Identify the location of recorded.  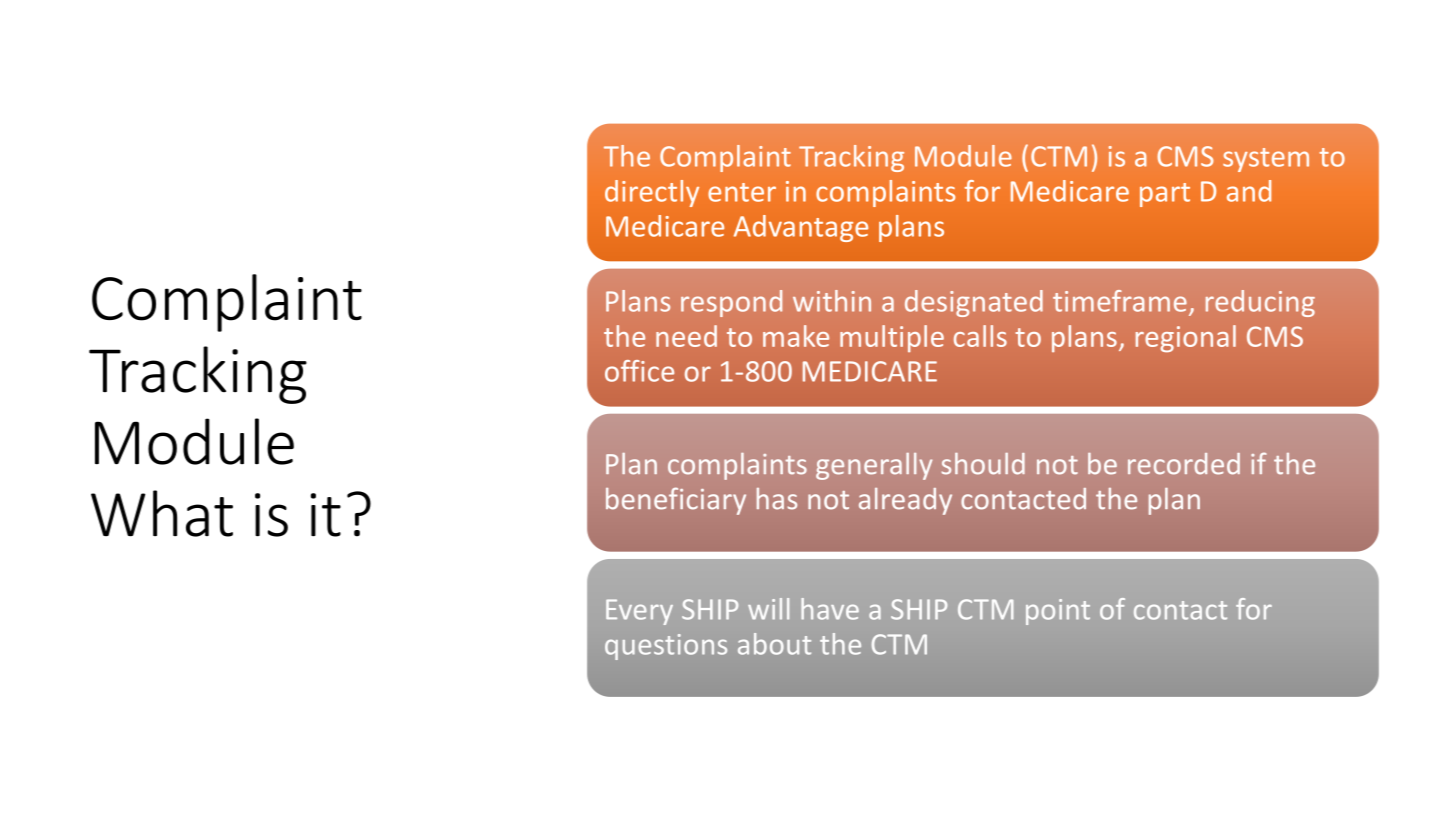
(1184, 464).
